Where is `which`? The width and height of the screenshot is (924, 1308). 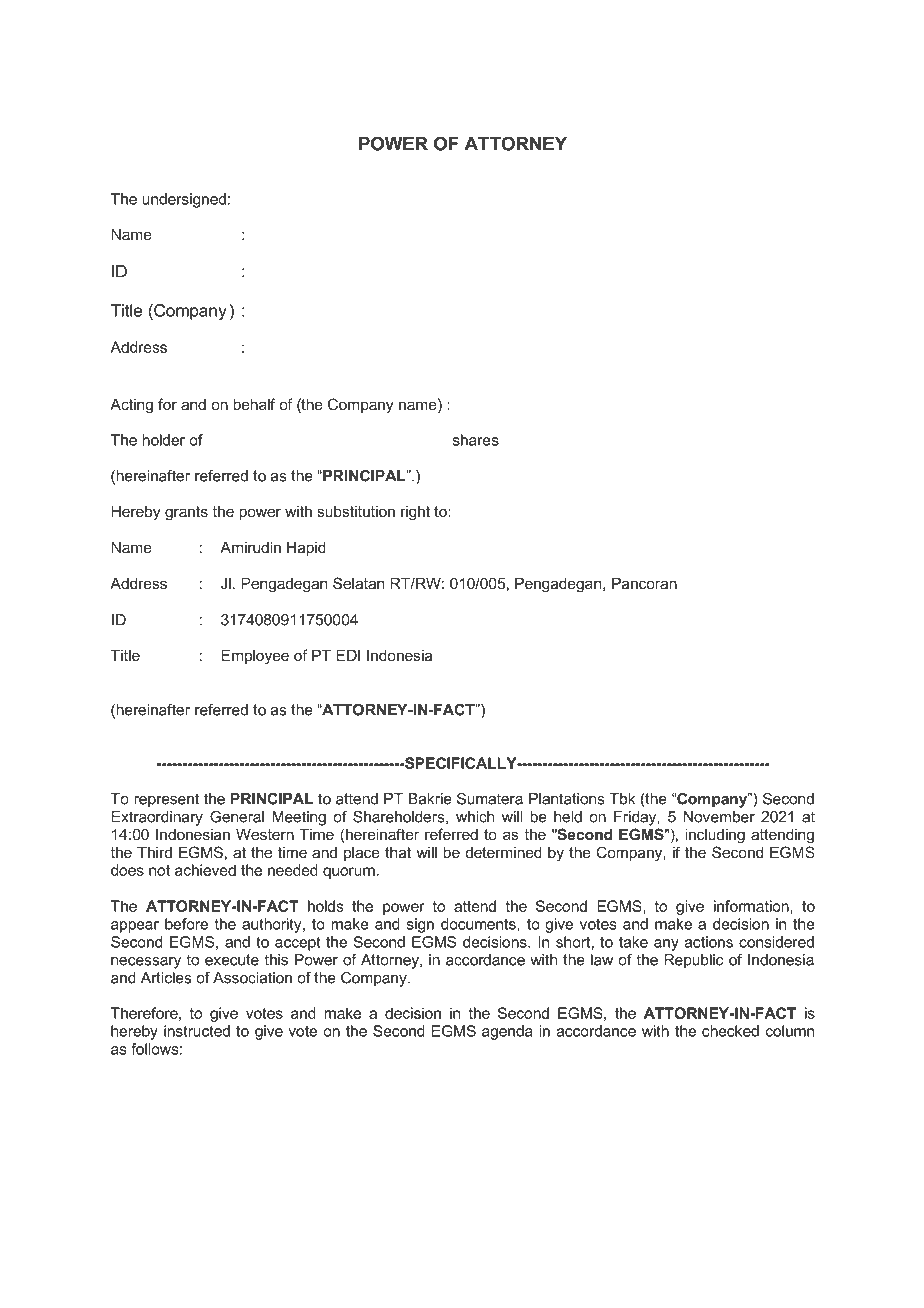 which is located at coordinates (475, 817).
